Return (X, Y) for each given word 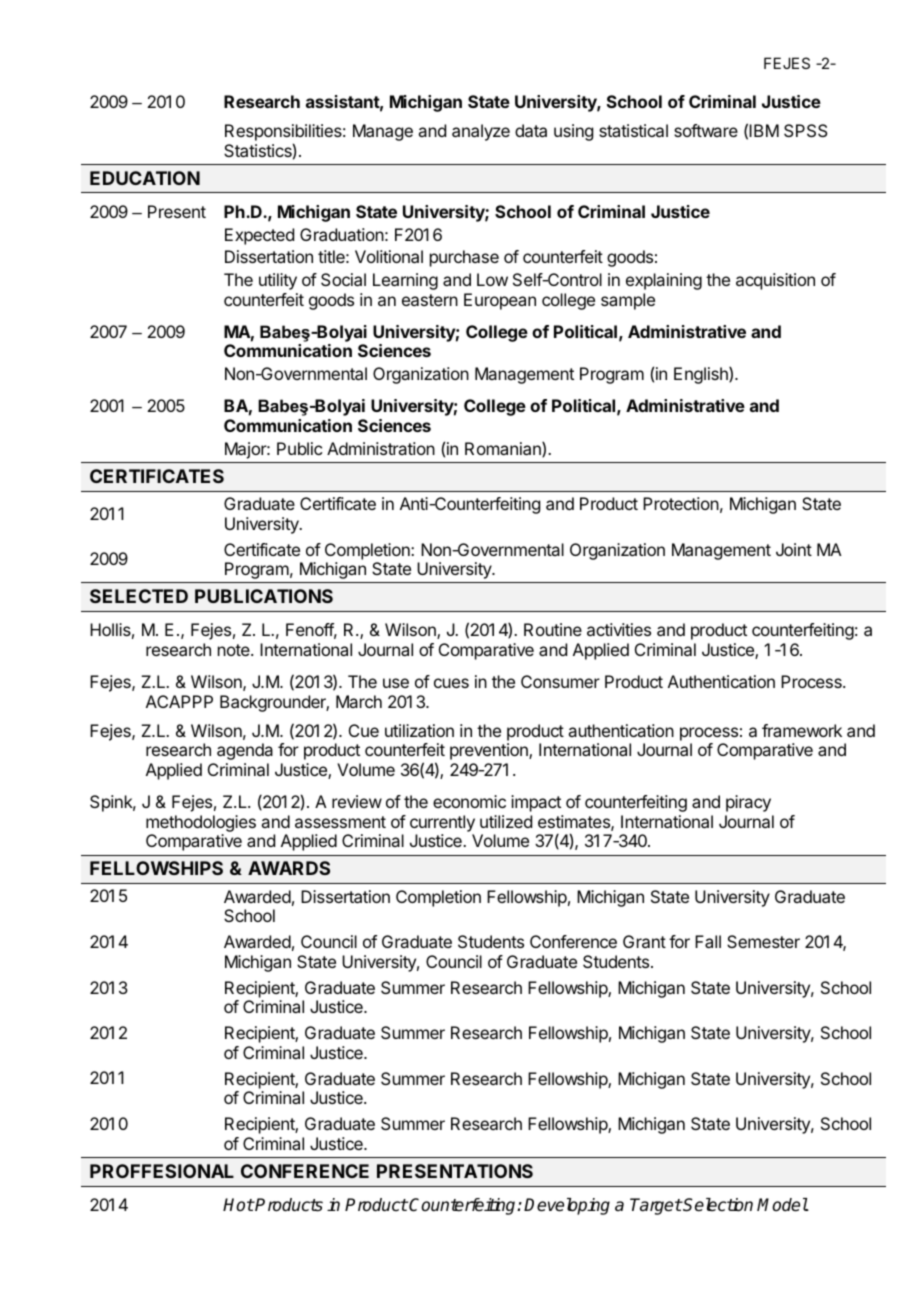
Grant (644, 941)
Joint (794, 549)
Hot (238, 1204)
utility (278, 281)
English (702, 375)
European (500, 301)
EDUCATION (145, 178)
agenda (245, 751)
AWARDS (289, 868)
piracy (748, 803)
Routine (553, 629)
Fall (708, 941)
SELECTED (139, 596)
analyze (481, 132)
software (706, 130)
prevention (490, 751)
